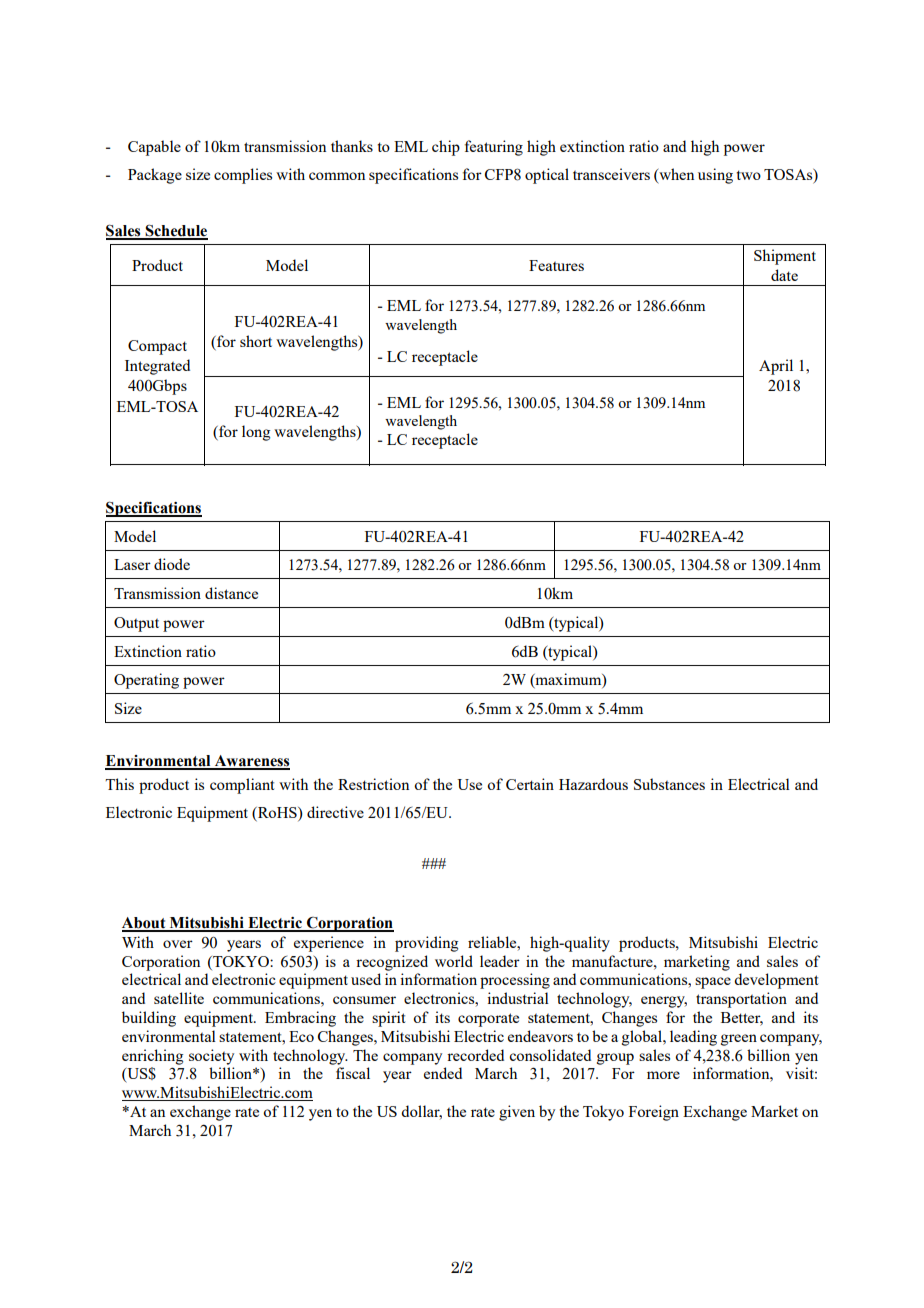  Describe the element at coordinates (669, 784) in the image. I see `Substances` at that location.
